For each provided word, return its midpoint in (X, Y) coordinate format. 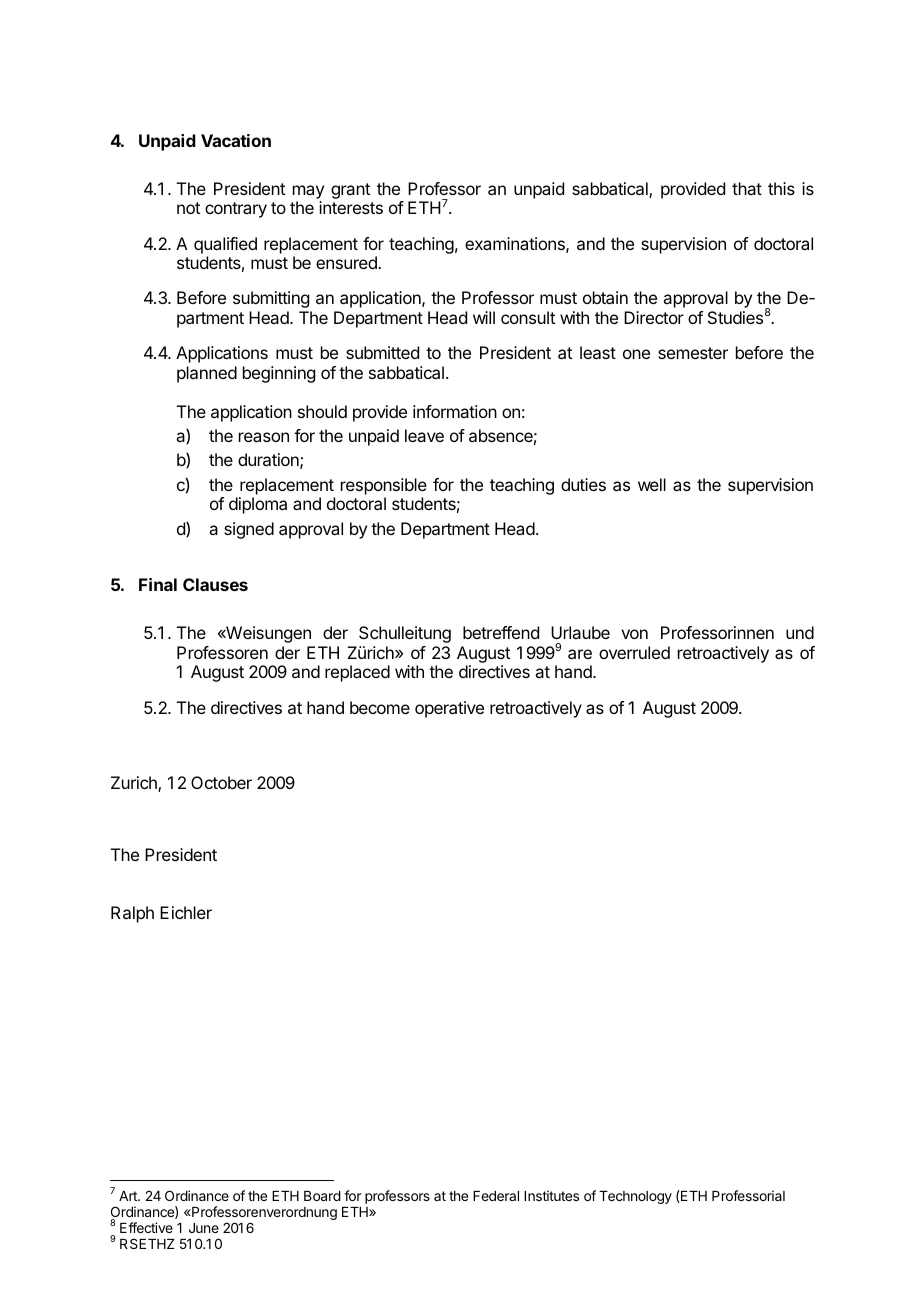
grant (350, 191)
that (747, 188)
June (204, 1228)
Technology (635, 1197)
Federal (496, 1196)
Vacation (236, 140)
